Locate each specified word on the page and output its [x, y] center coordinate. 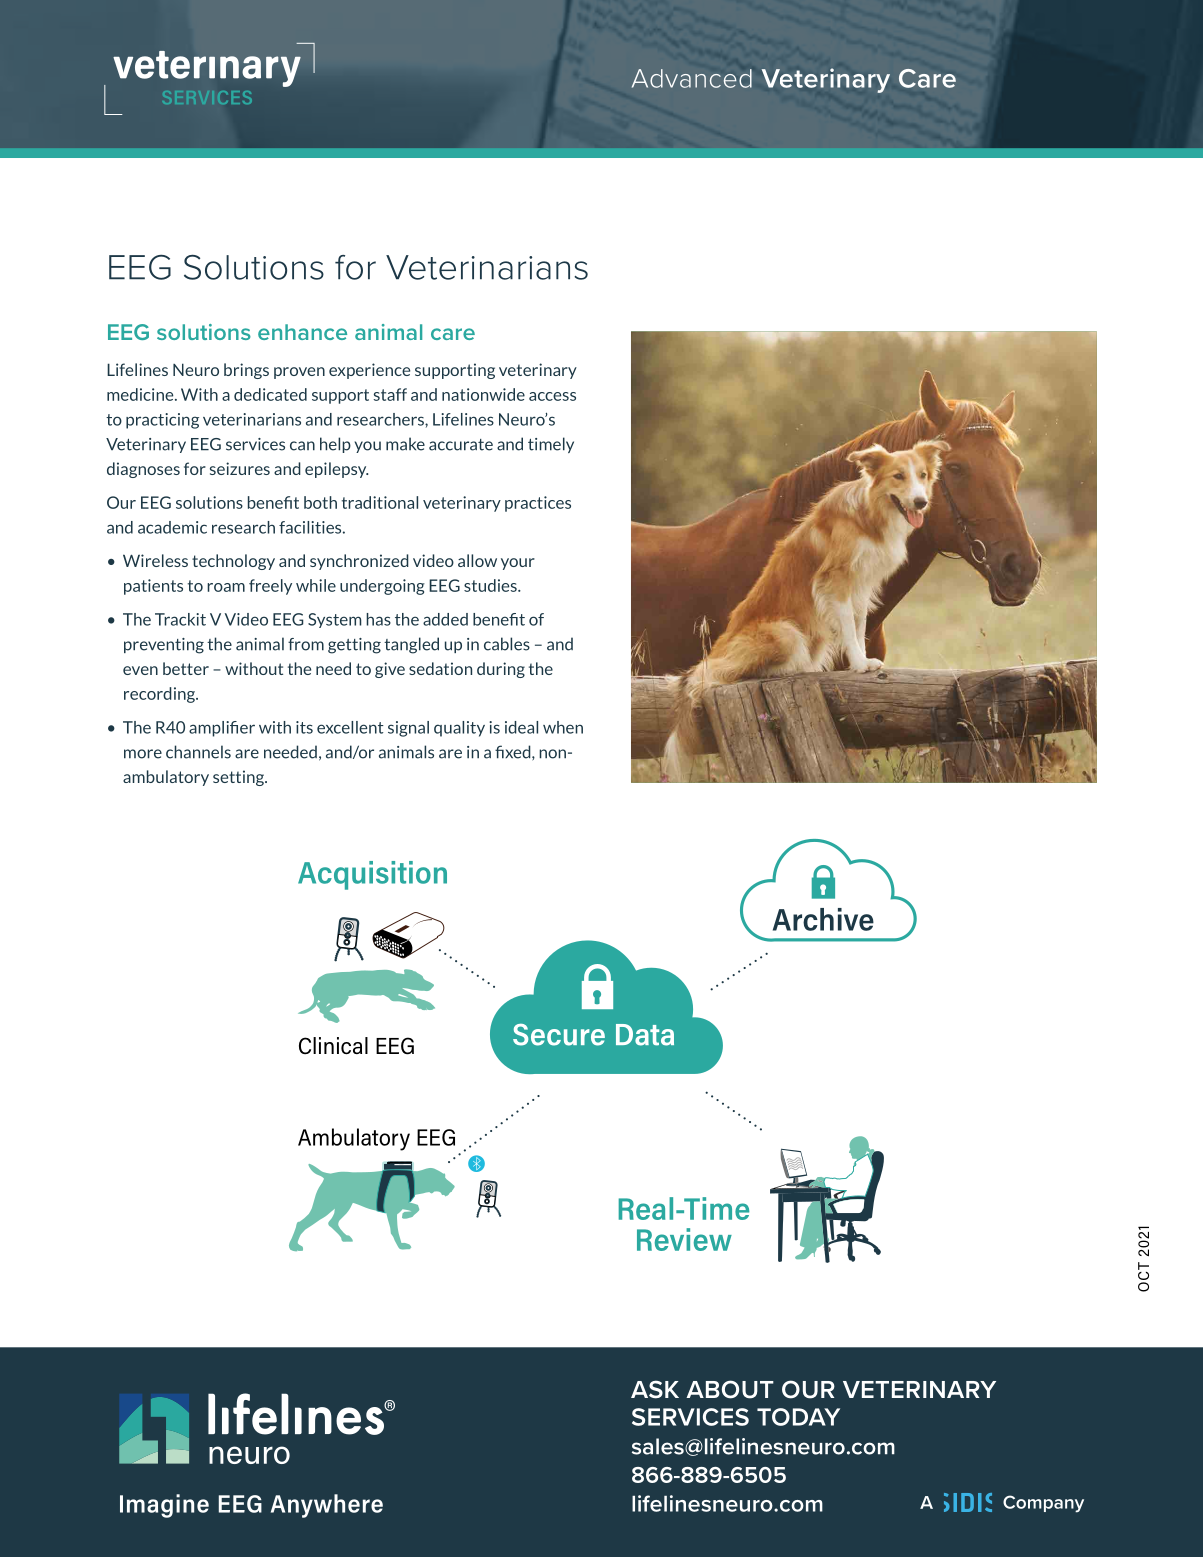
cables [507, 644]
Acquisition [372, 875]
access [552, 396]
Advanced [692, 78]
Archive [823, 919]
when [563, 727]
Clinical [333, 1046]
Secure [559, 1035]
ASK [655, 1389]
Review [684, 1239]
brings [246, 371]
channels [198, 752]
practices [538, 504]
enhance [302, 332]
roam [226, 587]
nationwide [483, 394]
